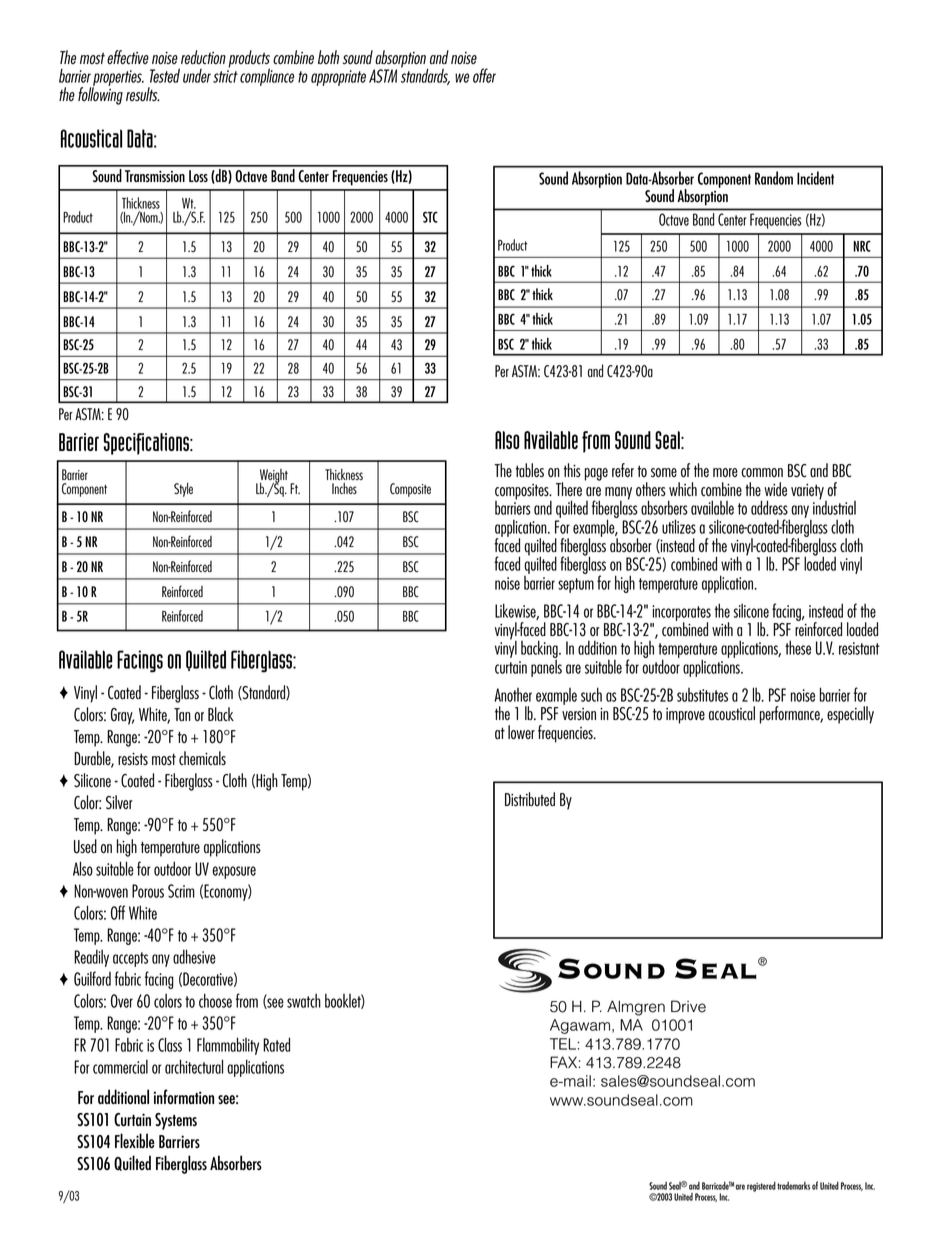  Describe the element at coordinates (276, 1044) in the screenshot. I see `Rated` at that location.
